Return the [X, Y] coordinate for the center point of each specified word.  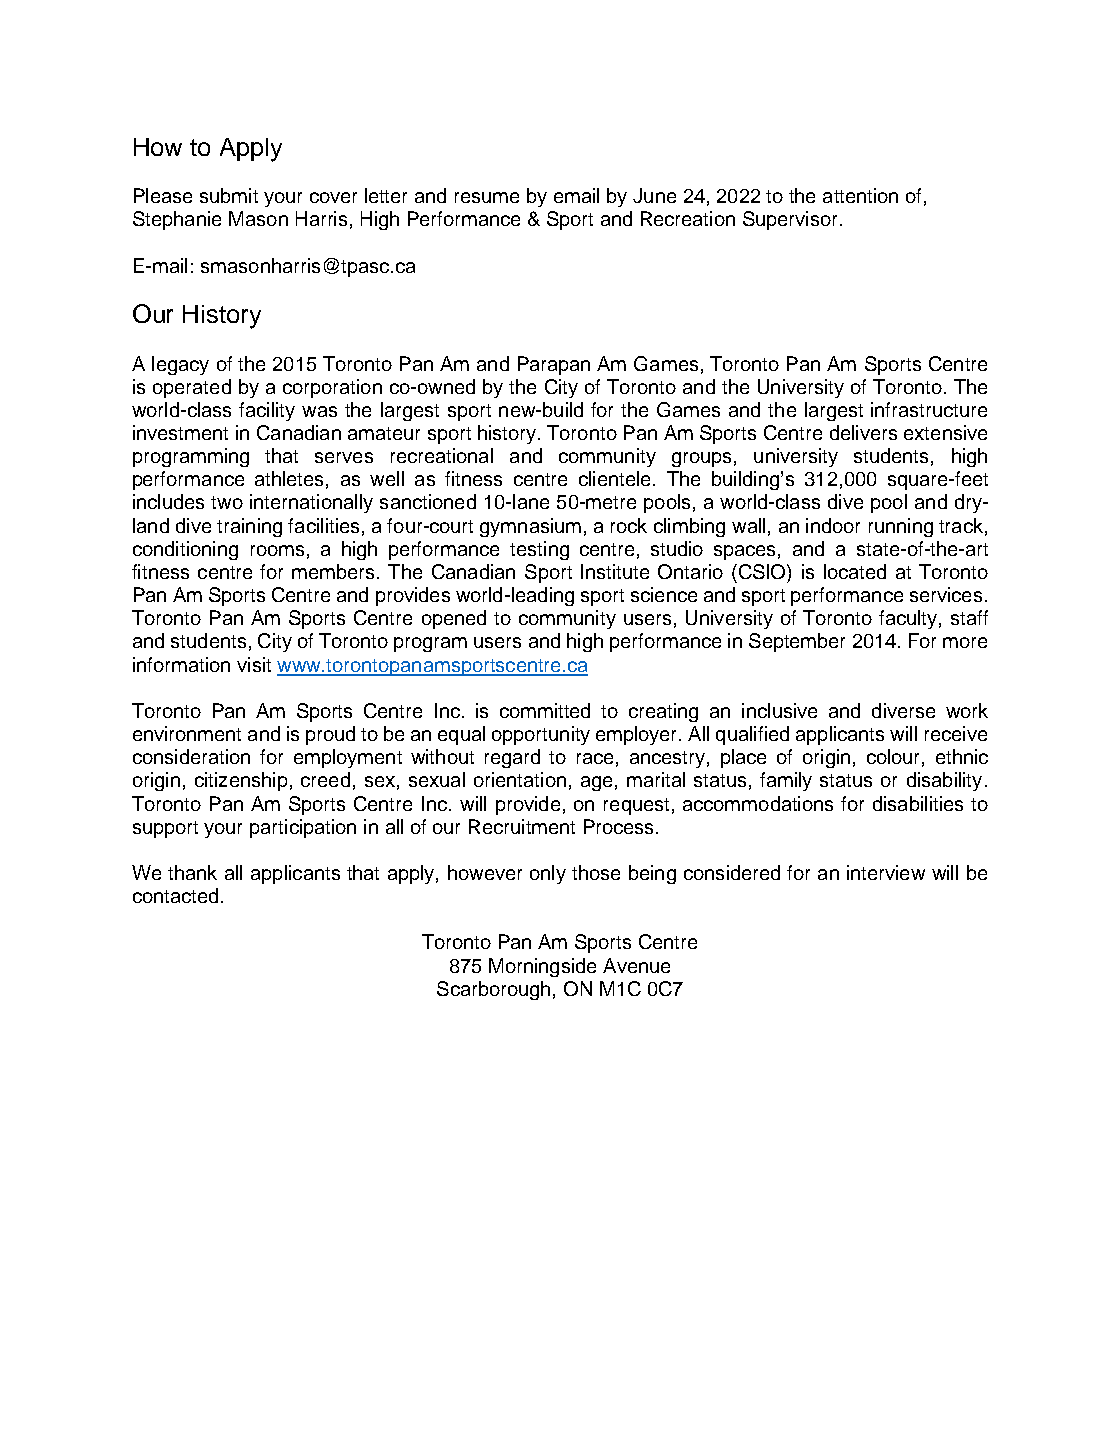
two [227, 502]
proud [330, 735]
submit [229, 195]
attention [860, 195]
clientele [614, 478]
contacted [175, 895]
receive [956, 733]
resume [487, 197]
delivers [863, 432]
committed [545, 710]
